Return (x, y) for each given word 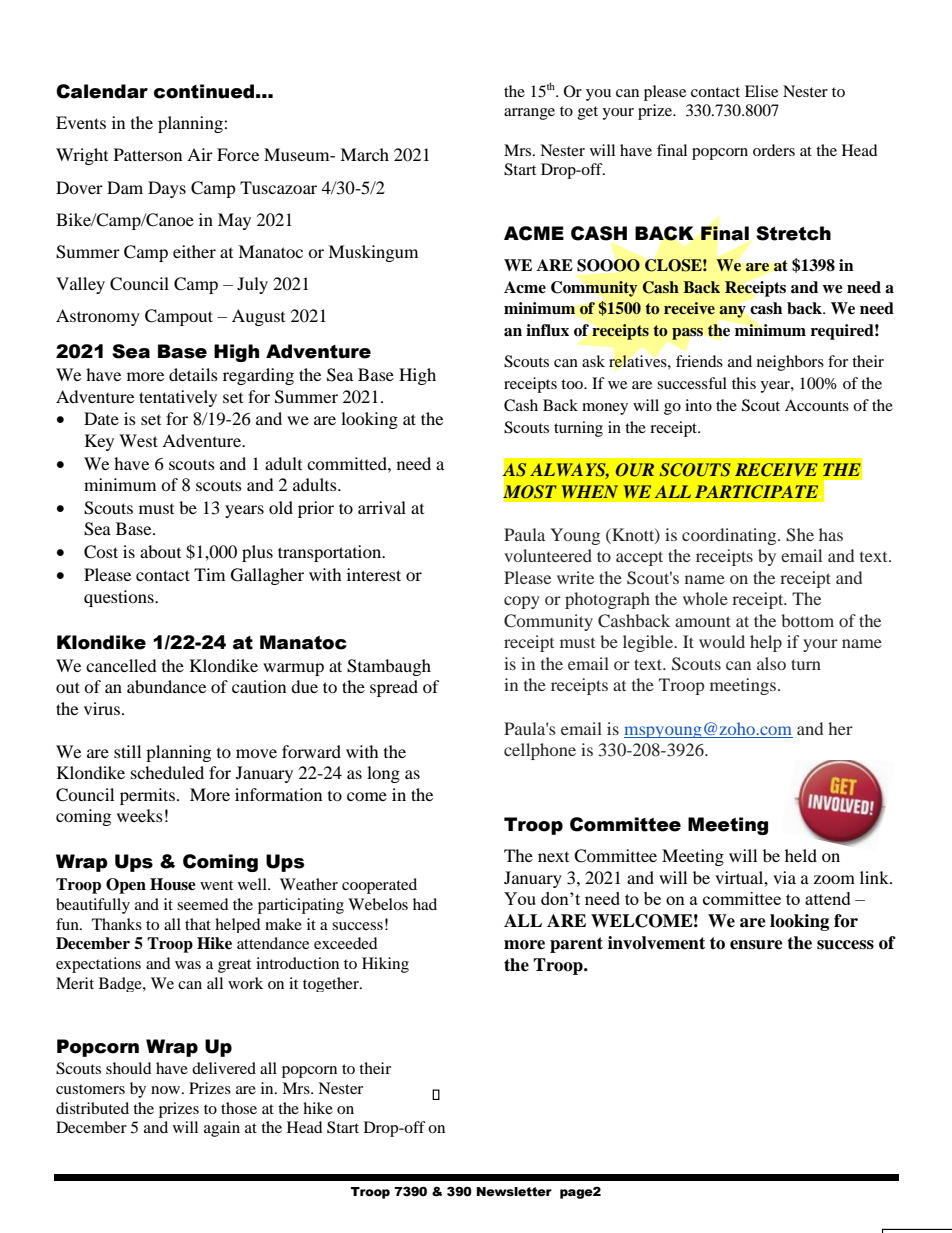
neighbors (790, 363)
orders (774, 150)
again (222, 1129)
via (784, 877)
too (573, 384)
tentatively (178, 398)
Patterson (148, 154)
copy (522, 602)
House (173, 884)
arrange (529, 114)
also (771, 663)
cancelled (121, 665)
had (425, 904)
